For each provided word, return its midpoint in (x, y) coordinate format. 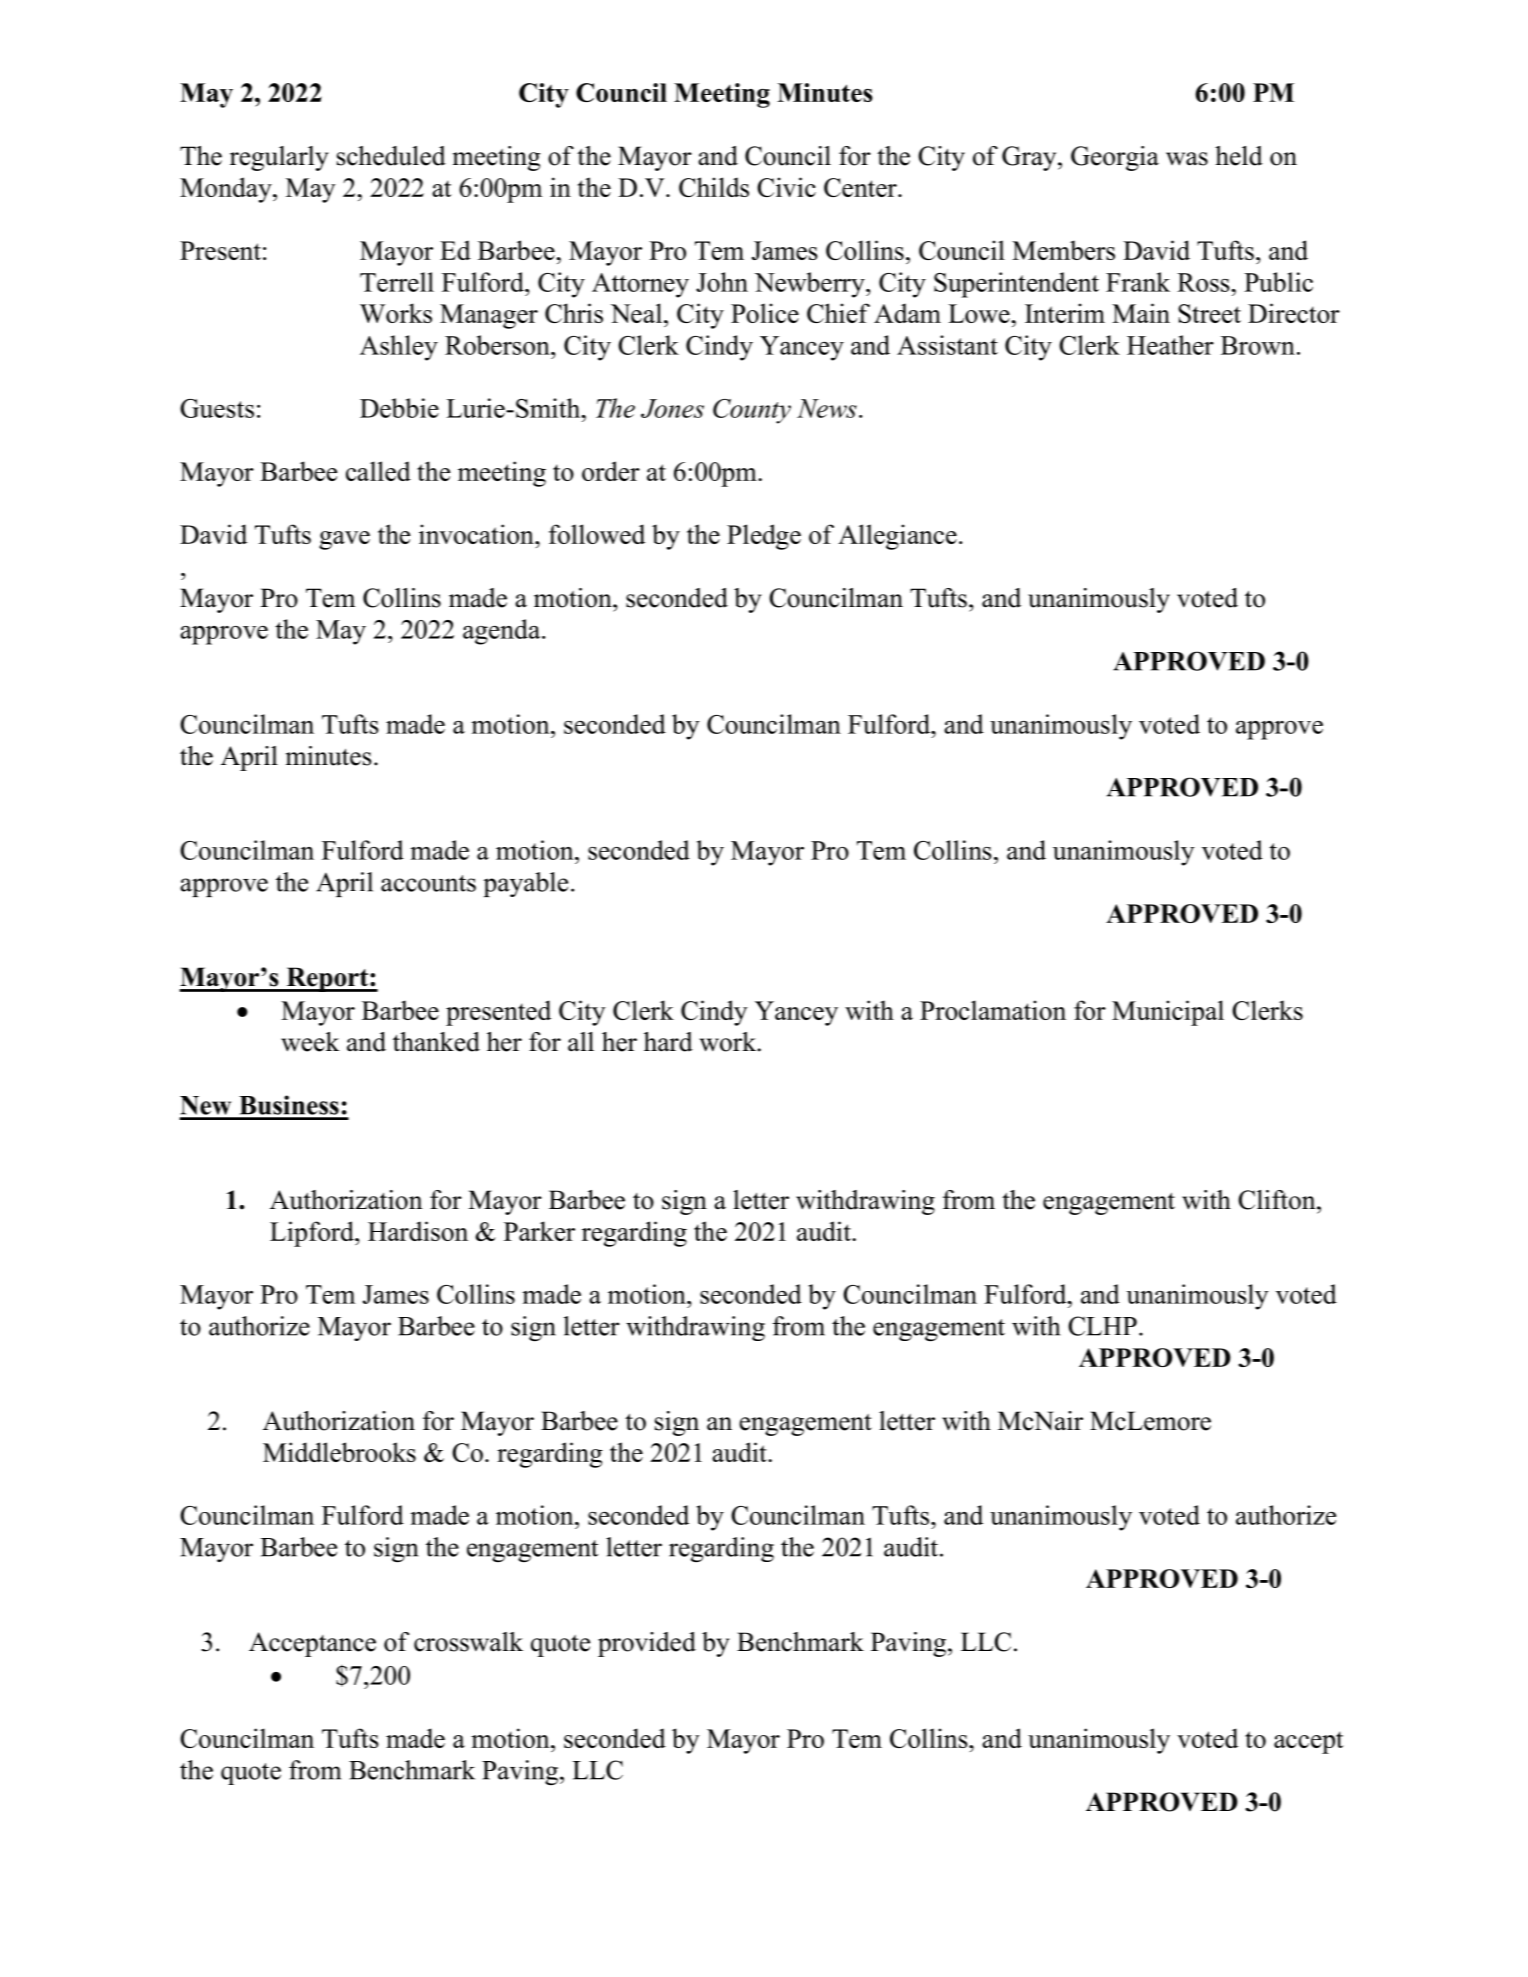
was (1187, 159)
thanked (436, 1042)
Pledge (764, 537)
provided (647, 1644)
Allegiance (897, 537)
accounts (428, 883)
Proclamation (993, 1010)
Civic (786, 187)
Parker (539, 1231)
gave (344, 540)
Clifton (1278, 1200)
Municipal (1168, 1013)
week (310, 1042)
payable (525, 884)
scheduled (391, 156)
